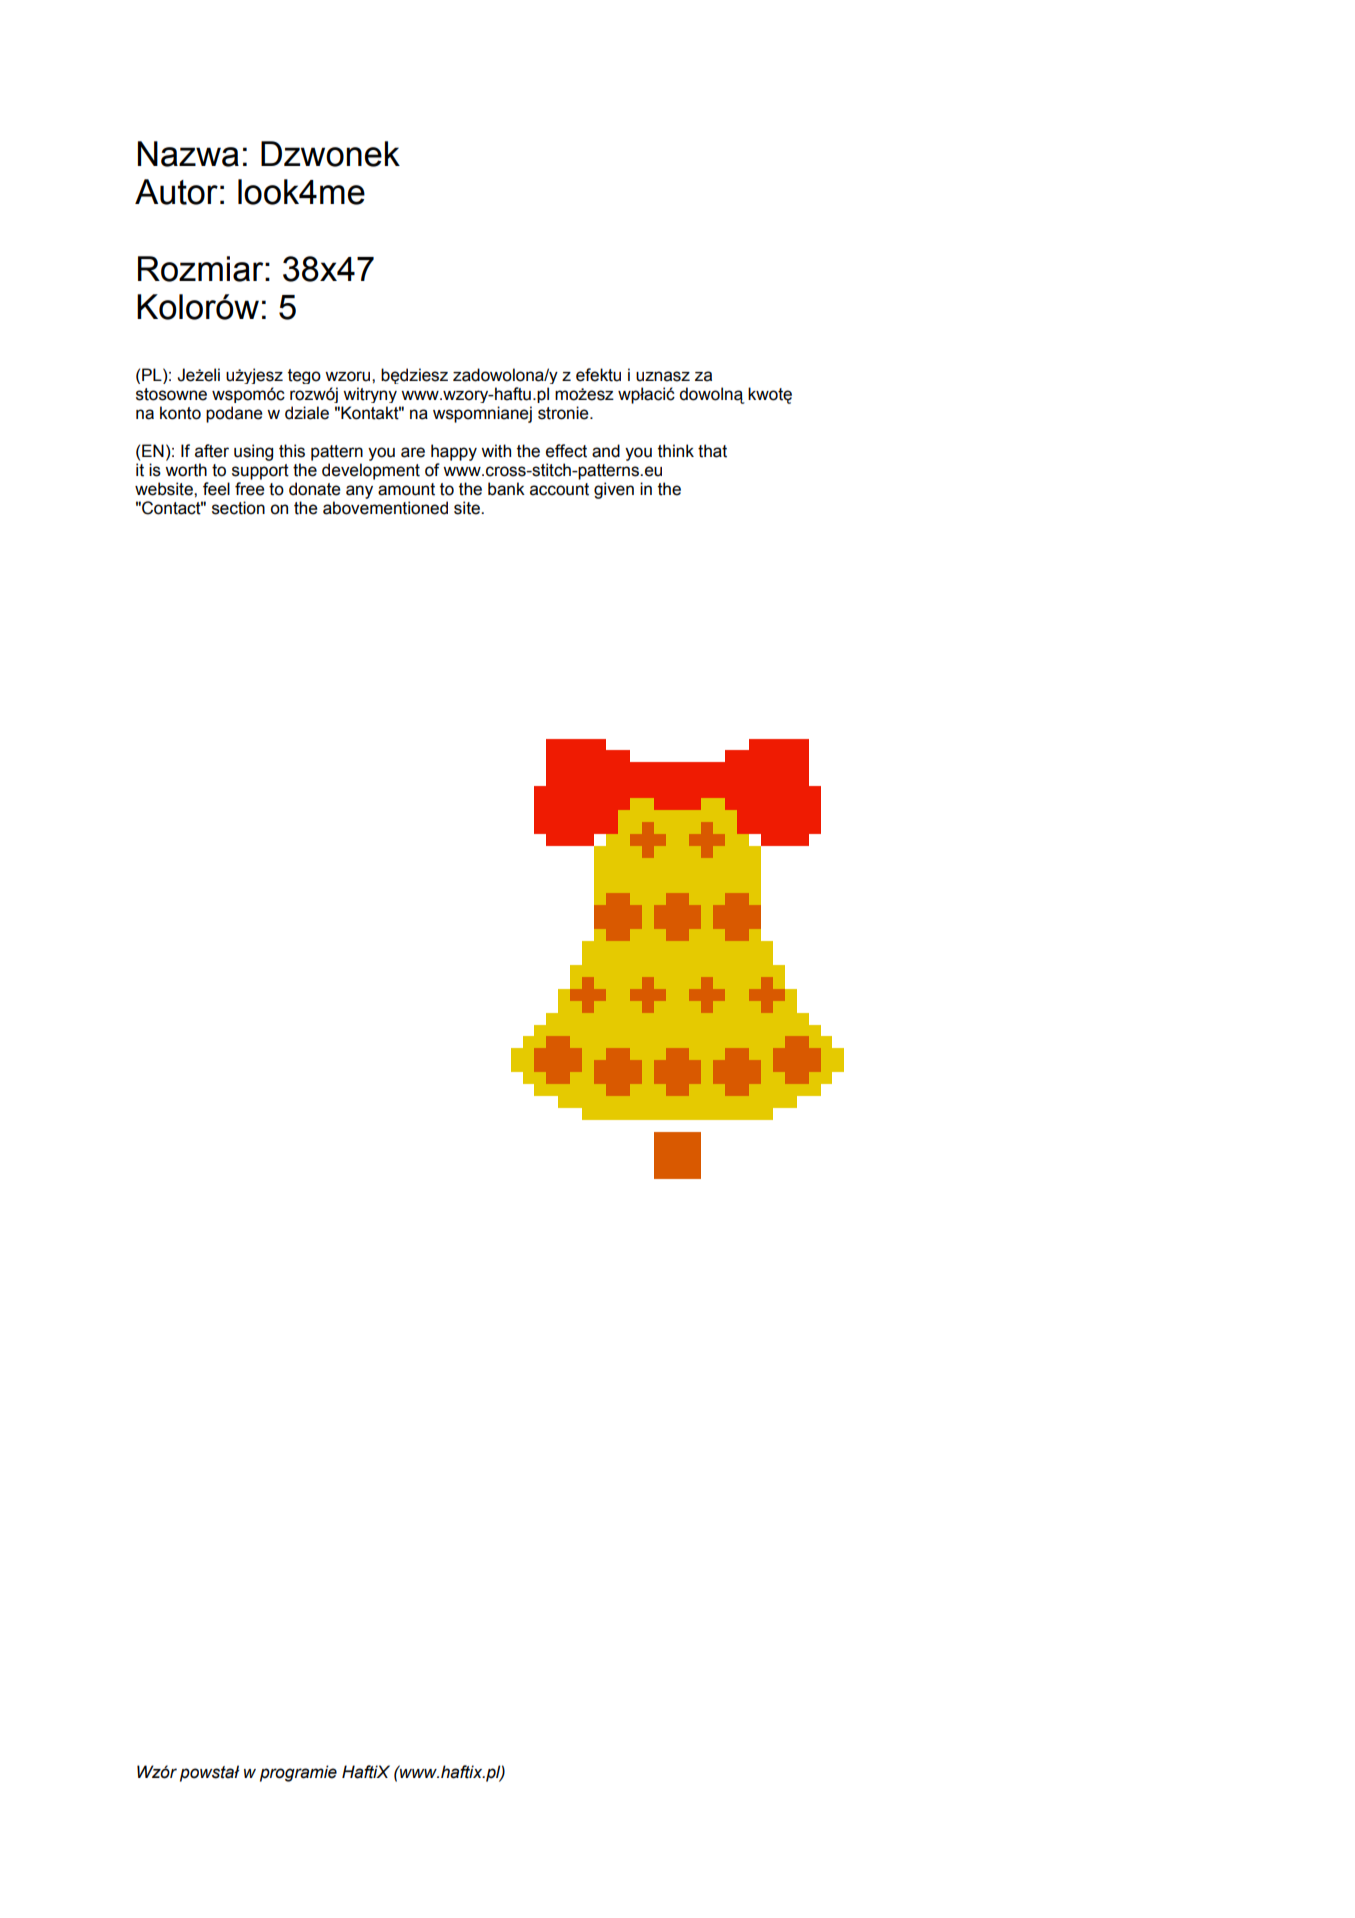 Image resolution: width=1355 pixels, height=1918 pixels. I want to click on using, so click(253, 452).
